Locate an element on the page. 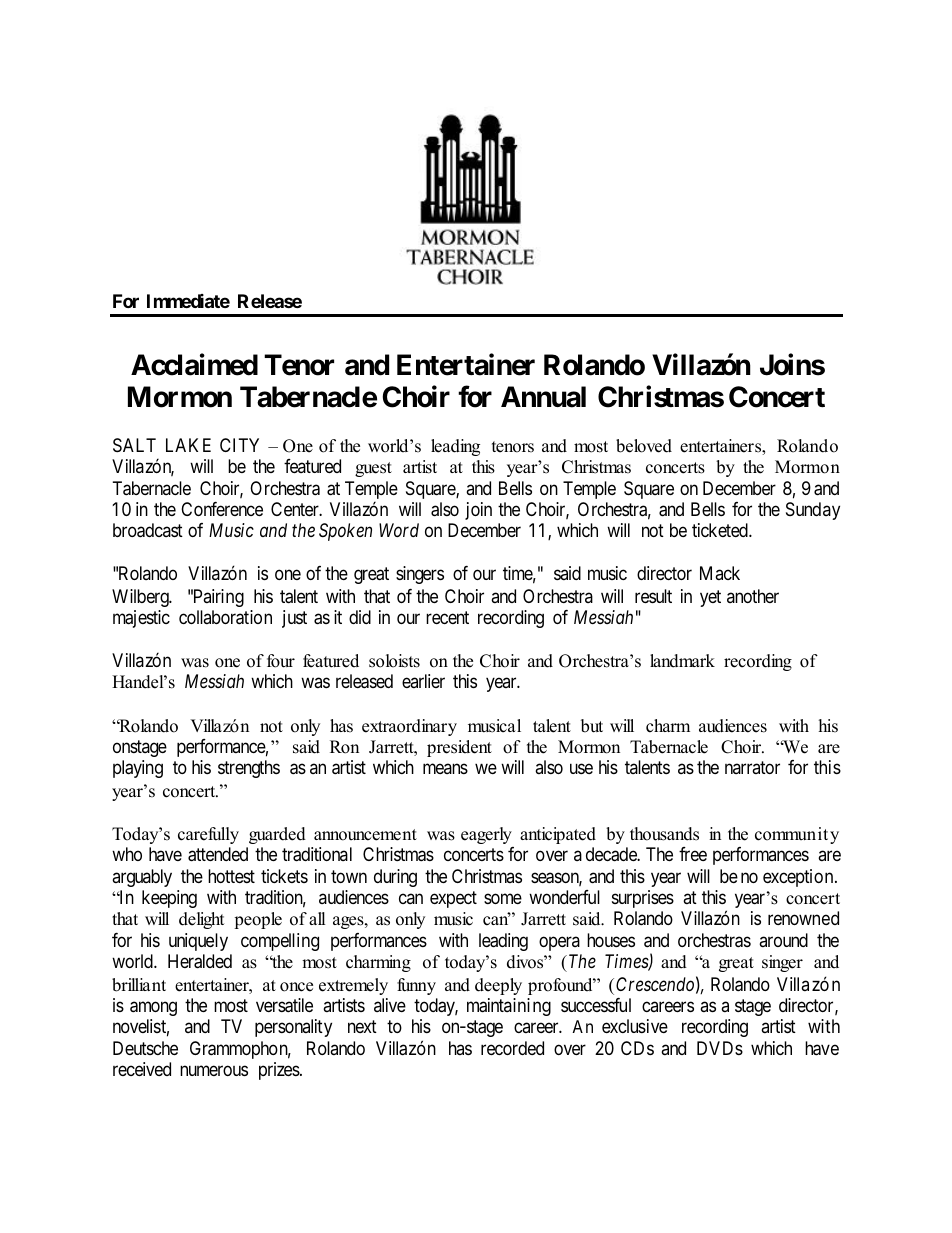 The image size is (952, 1233). carefully is located at coordinates (208, 835).
